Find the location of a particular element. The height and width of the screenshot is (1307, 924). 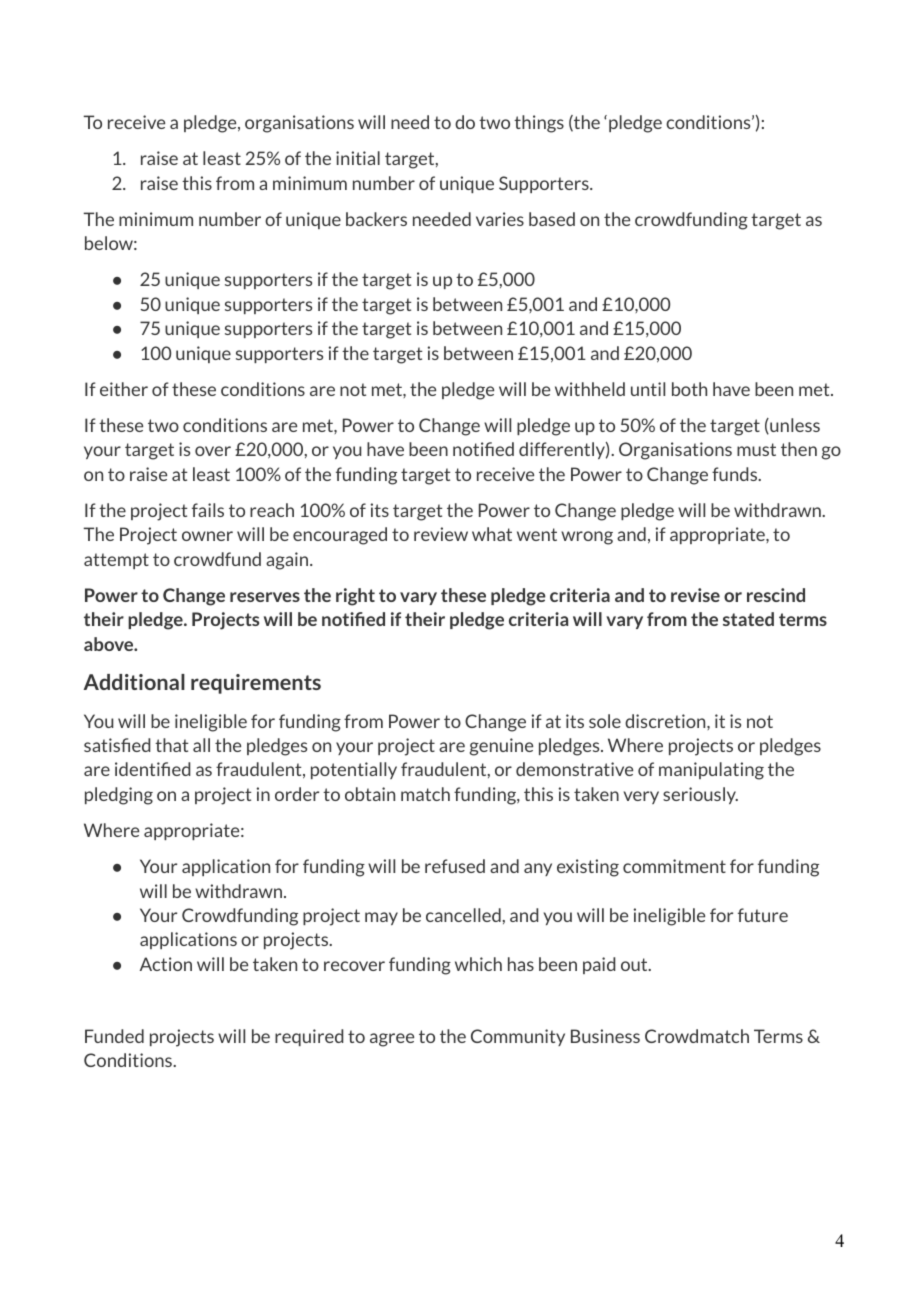

commitment is located at coordinates (674, 866).
